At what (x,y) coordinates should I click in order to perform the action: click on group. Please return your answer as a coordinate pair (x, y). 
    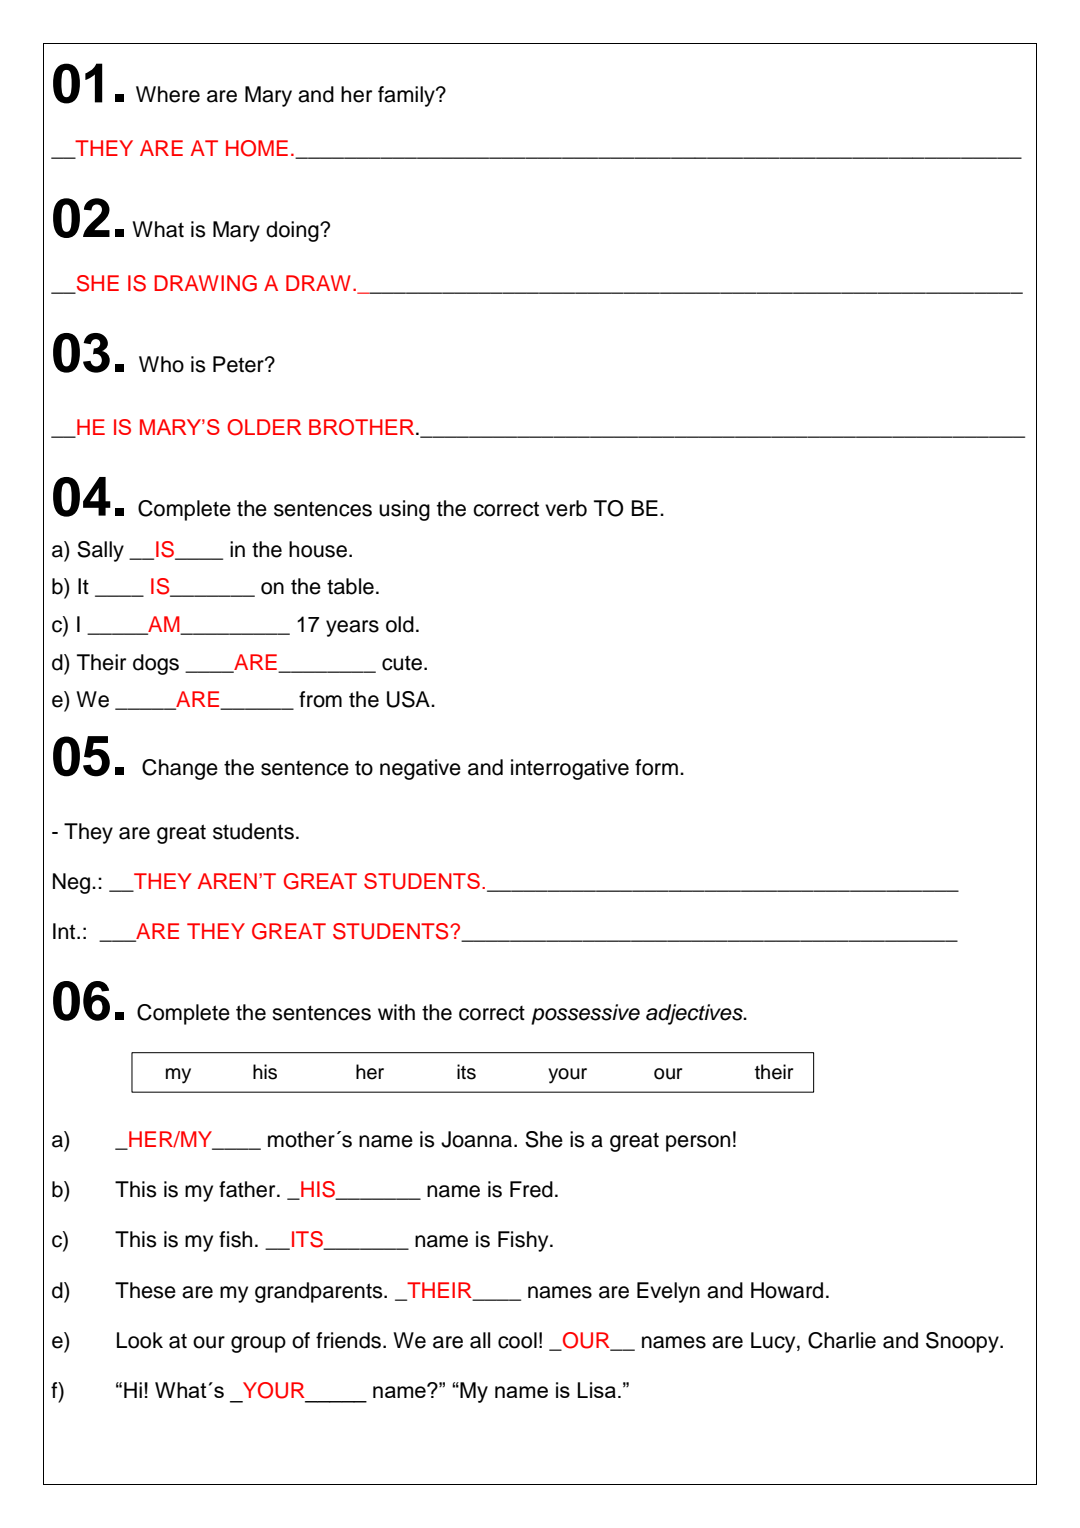
    Looking at the image, I should click on (258, 1344).
